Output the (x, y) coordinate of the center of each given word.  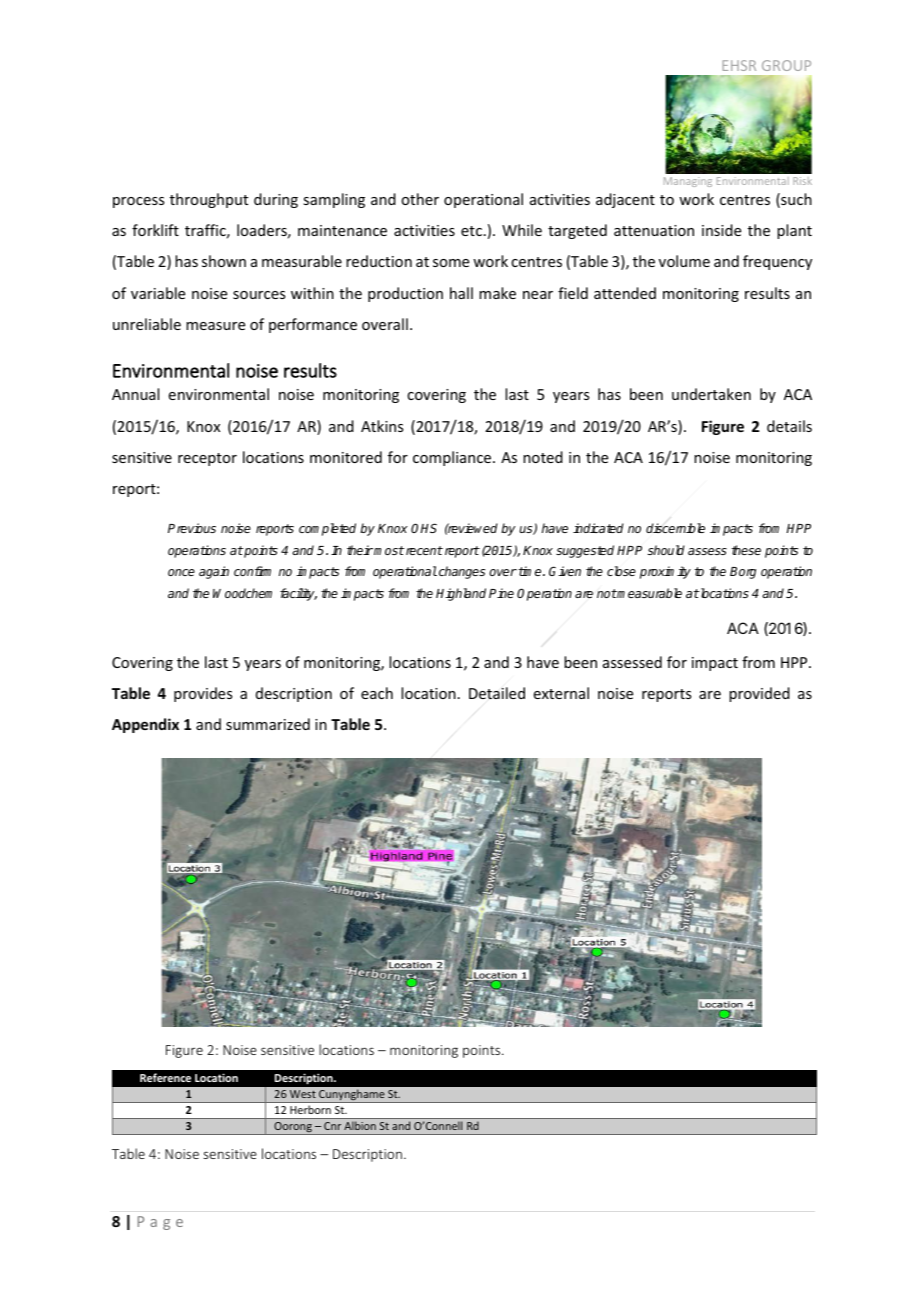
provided (759, 694)
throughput (209, 200)
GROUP (786, 65)
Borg (743, 573)
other (420, 199)
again (214, 572)
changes (462, 572)
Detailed (497, 693)
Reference (165, 1077)
